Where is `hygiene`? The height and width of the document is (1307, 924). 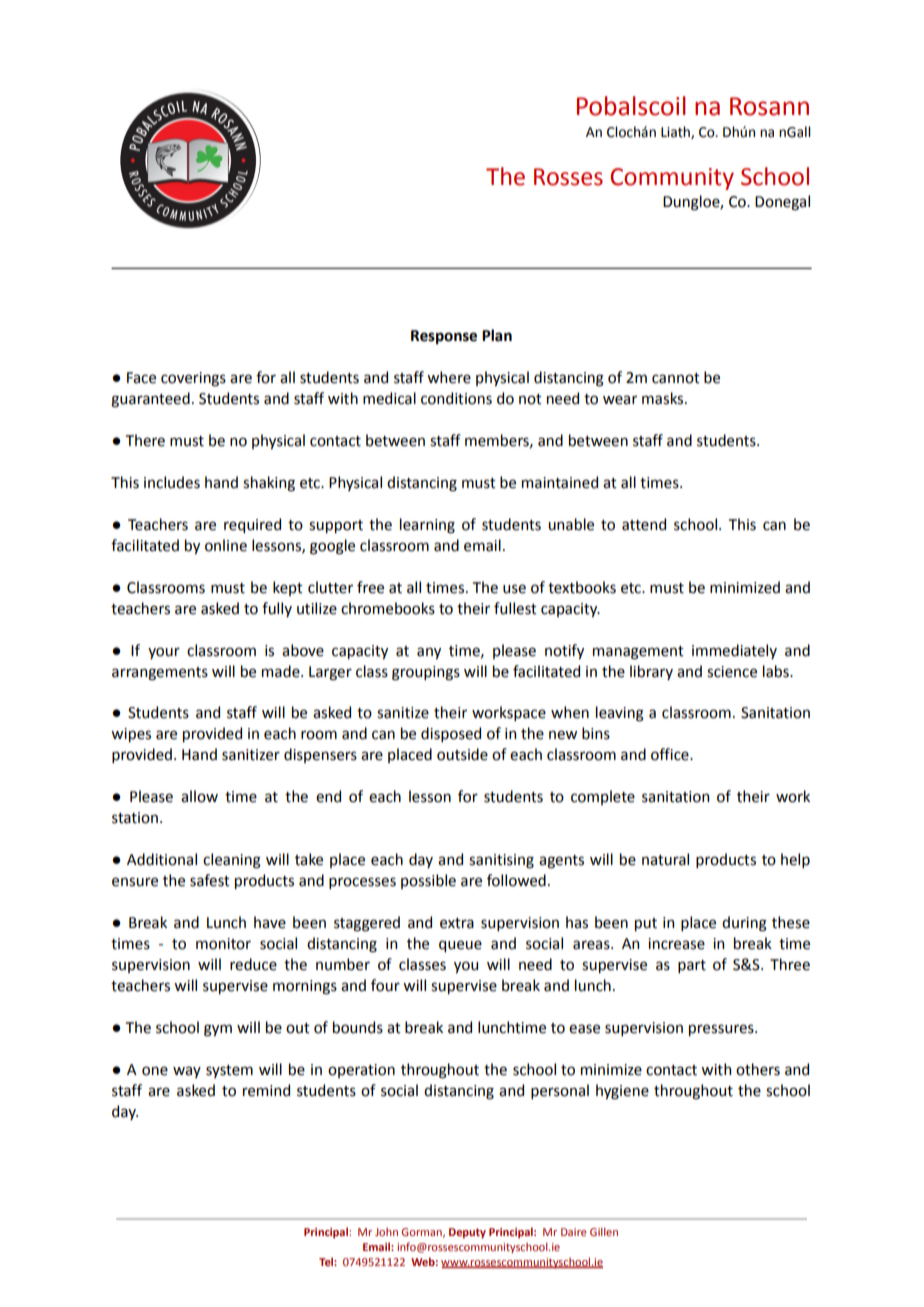
hygiene is located at coordinates (622, 1092).
